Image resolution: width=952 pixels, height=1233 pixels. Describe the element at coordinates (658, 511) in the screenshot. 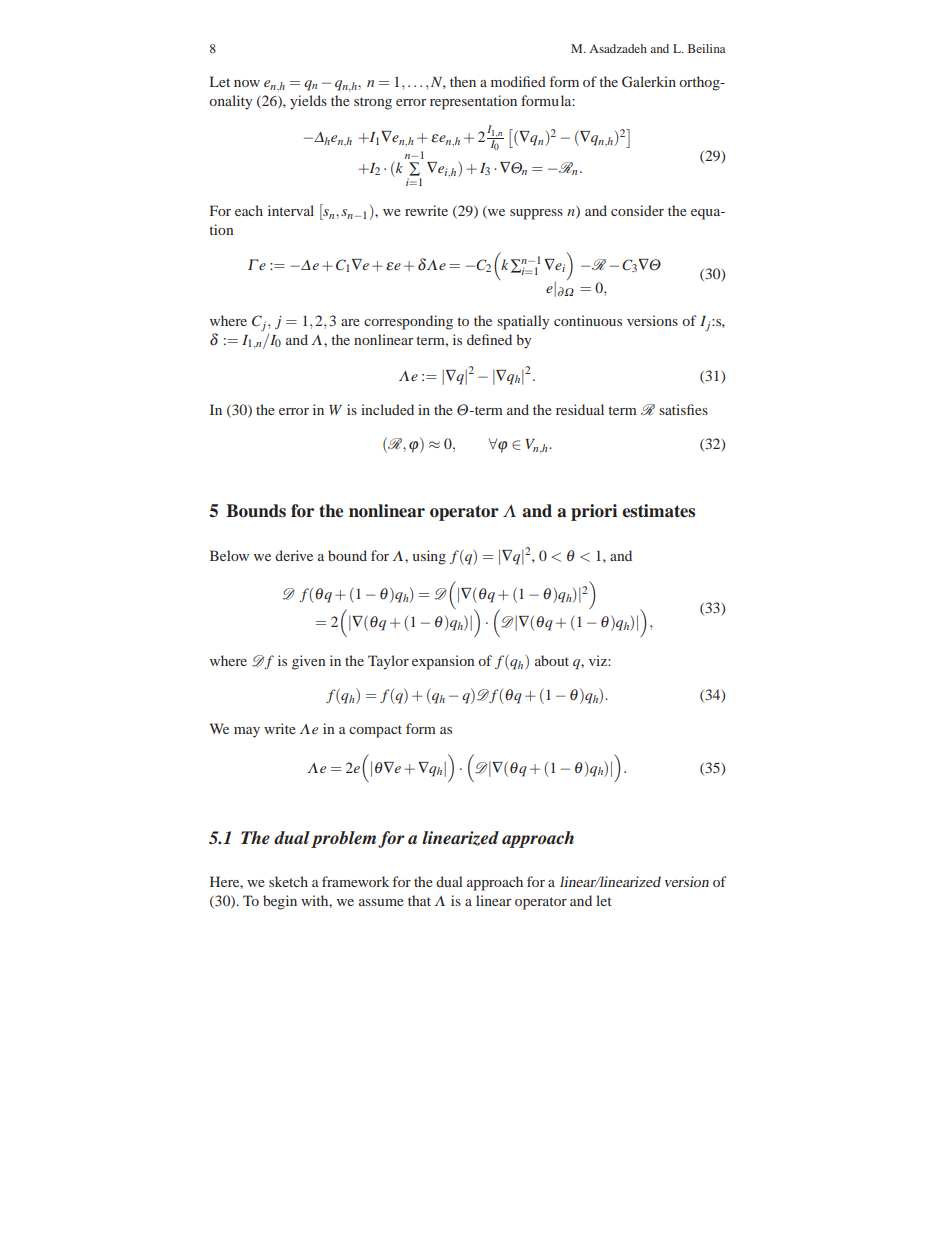

I see `estimates` at that location.
